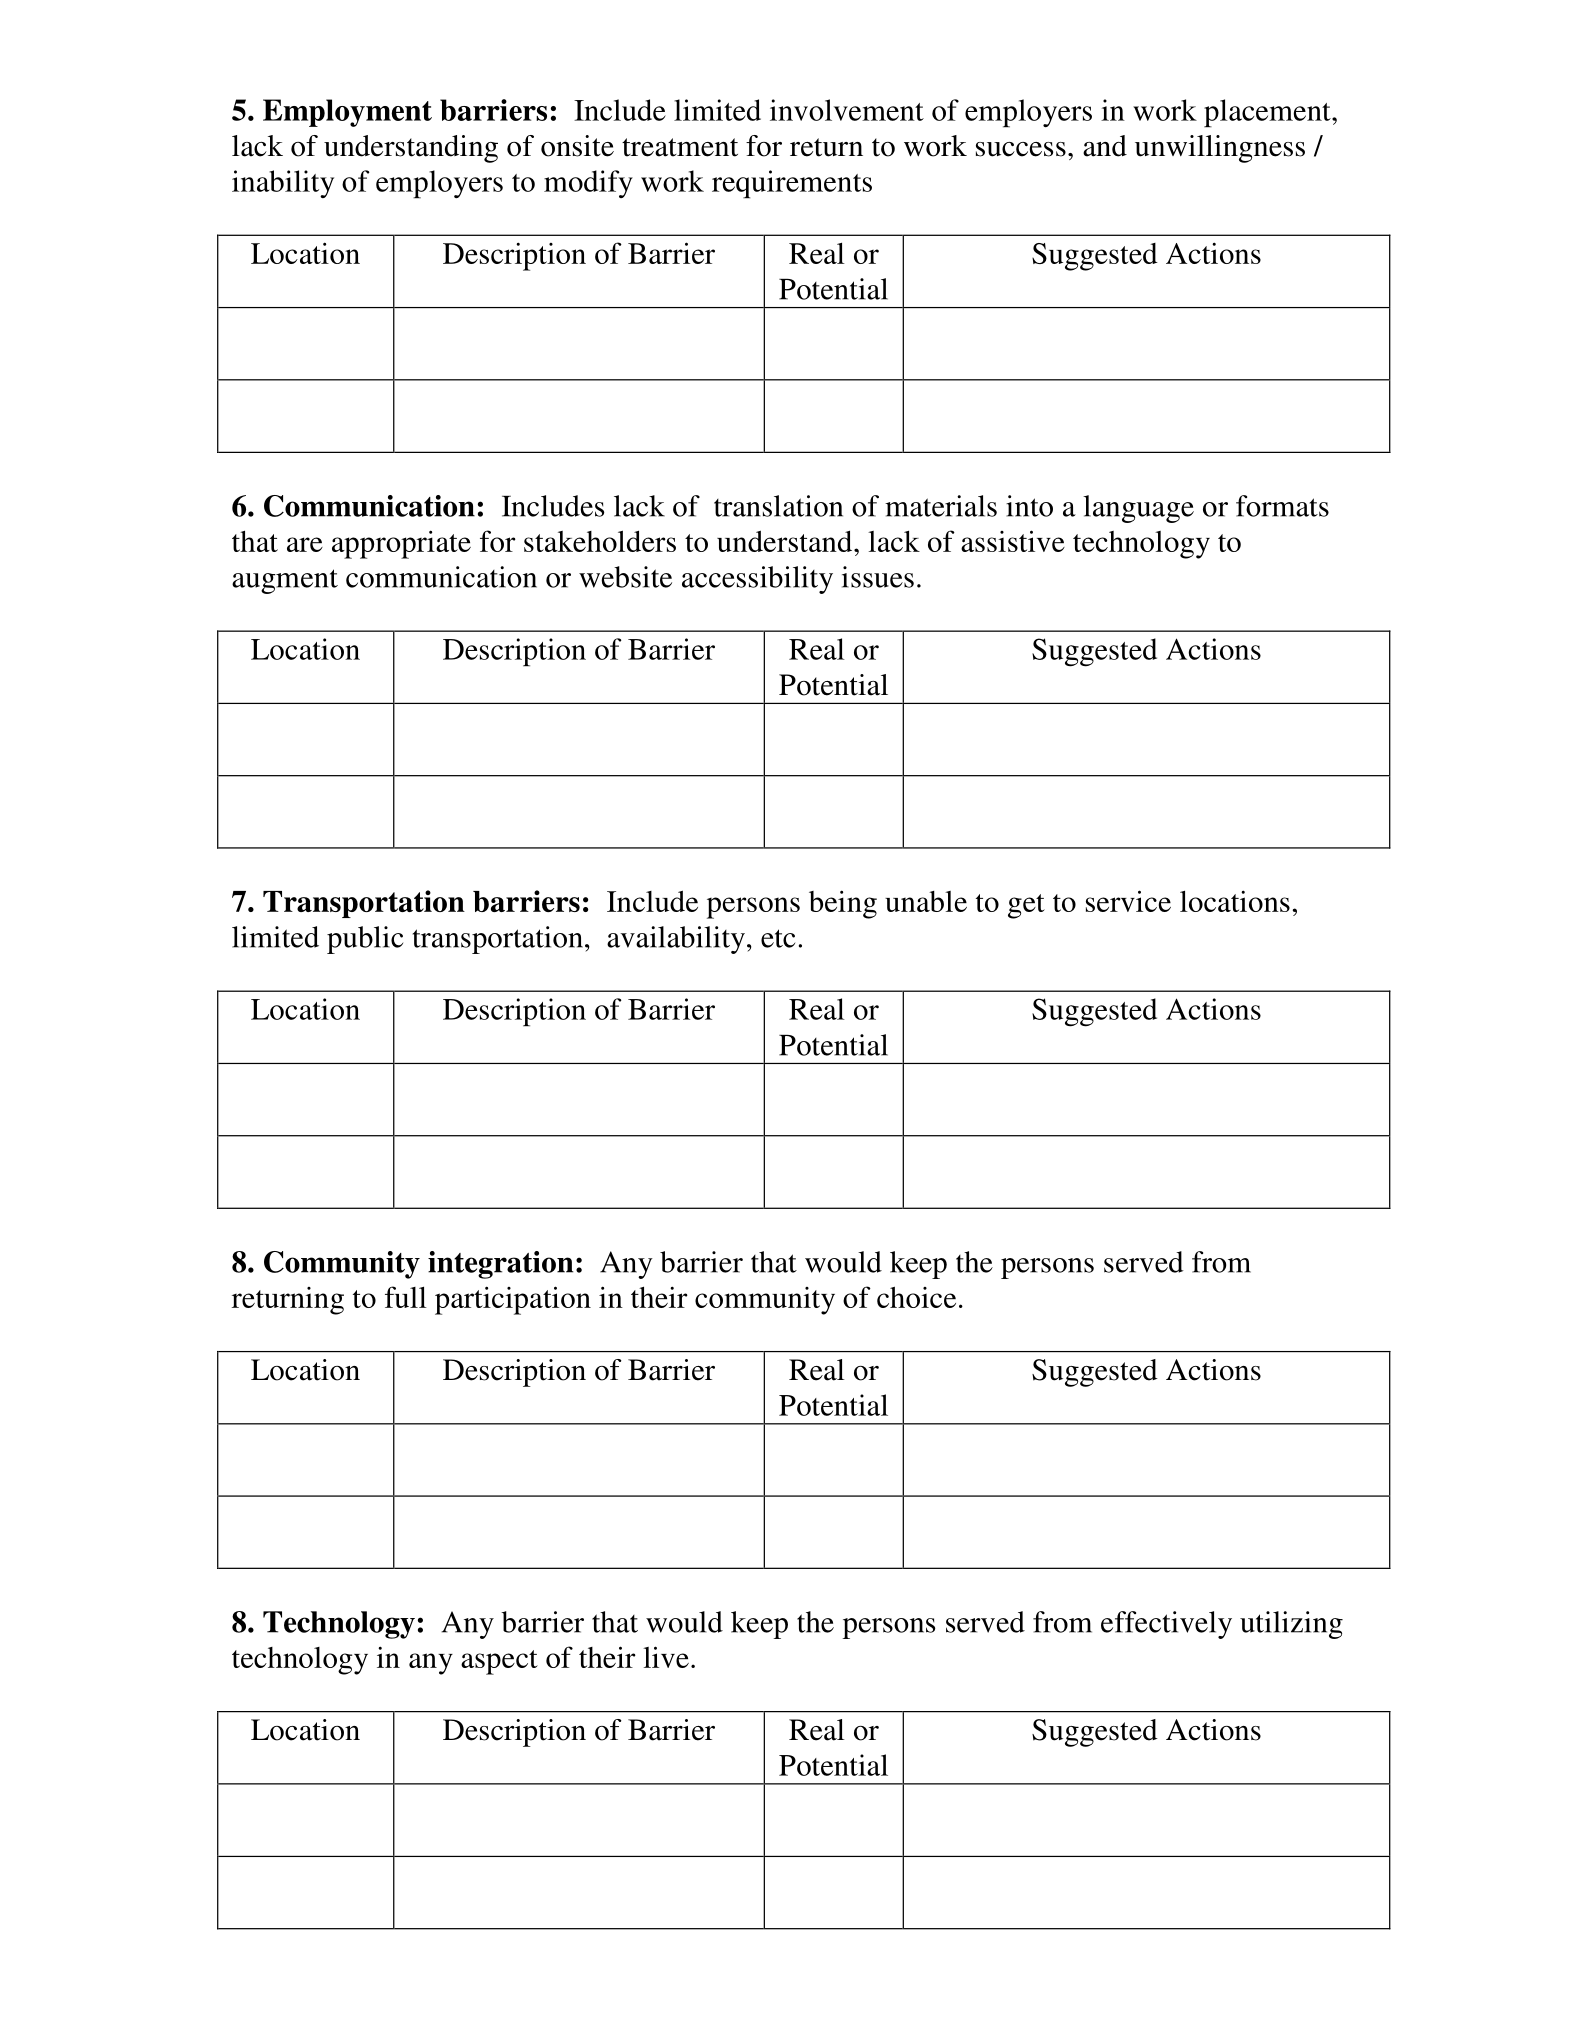  Describe the element at coordinates (499, 1662) in the screenshot. I see `aspect` at that location.
